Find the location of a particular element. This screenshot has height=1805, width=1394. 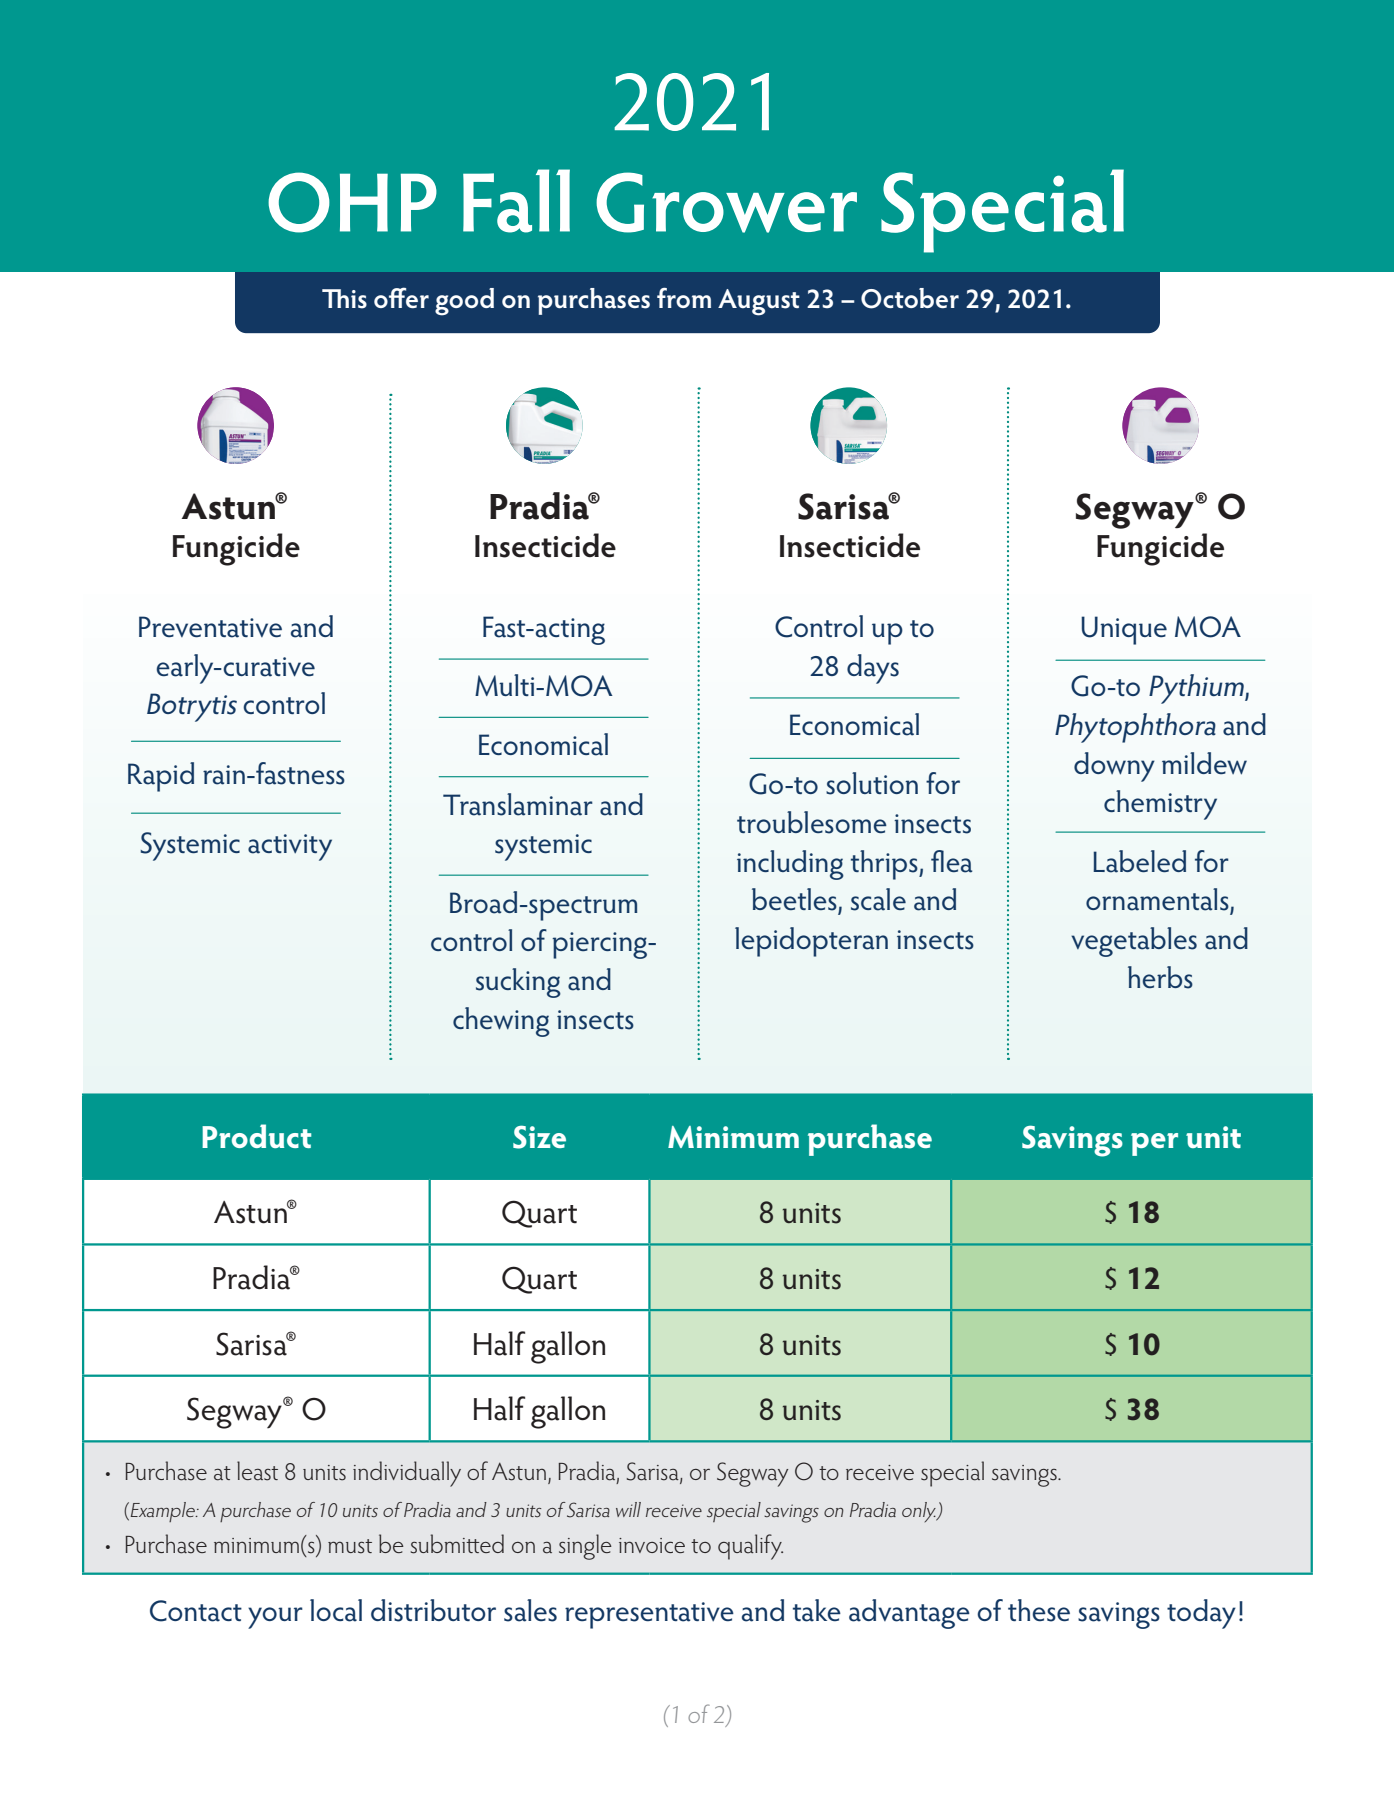

October is located at coordinates (910, 298).
